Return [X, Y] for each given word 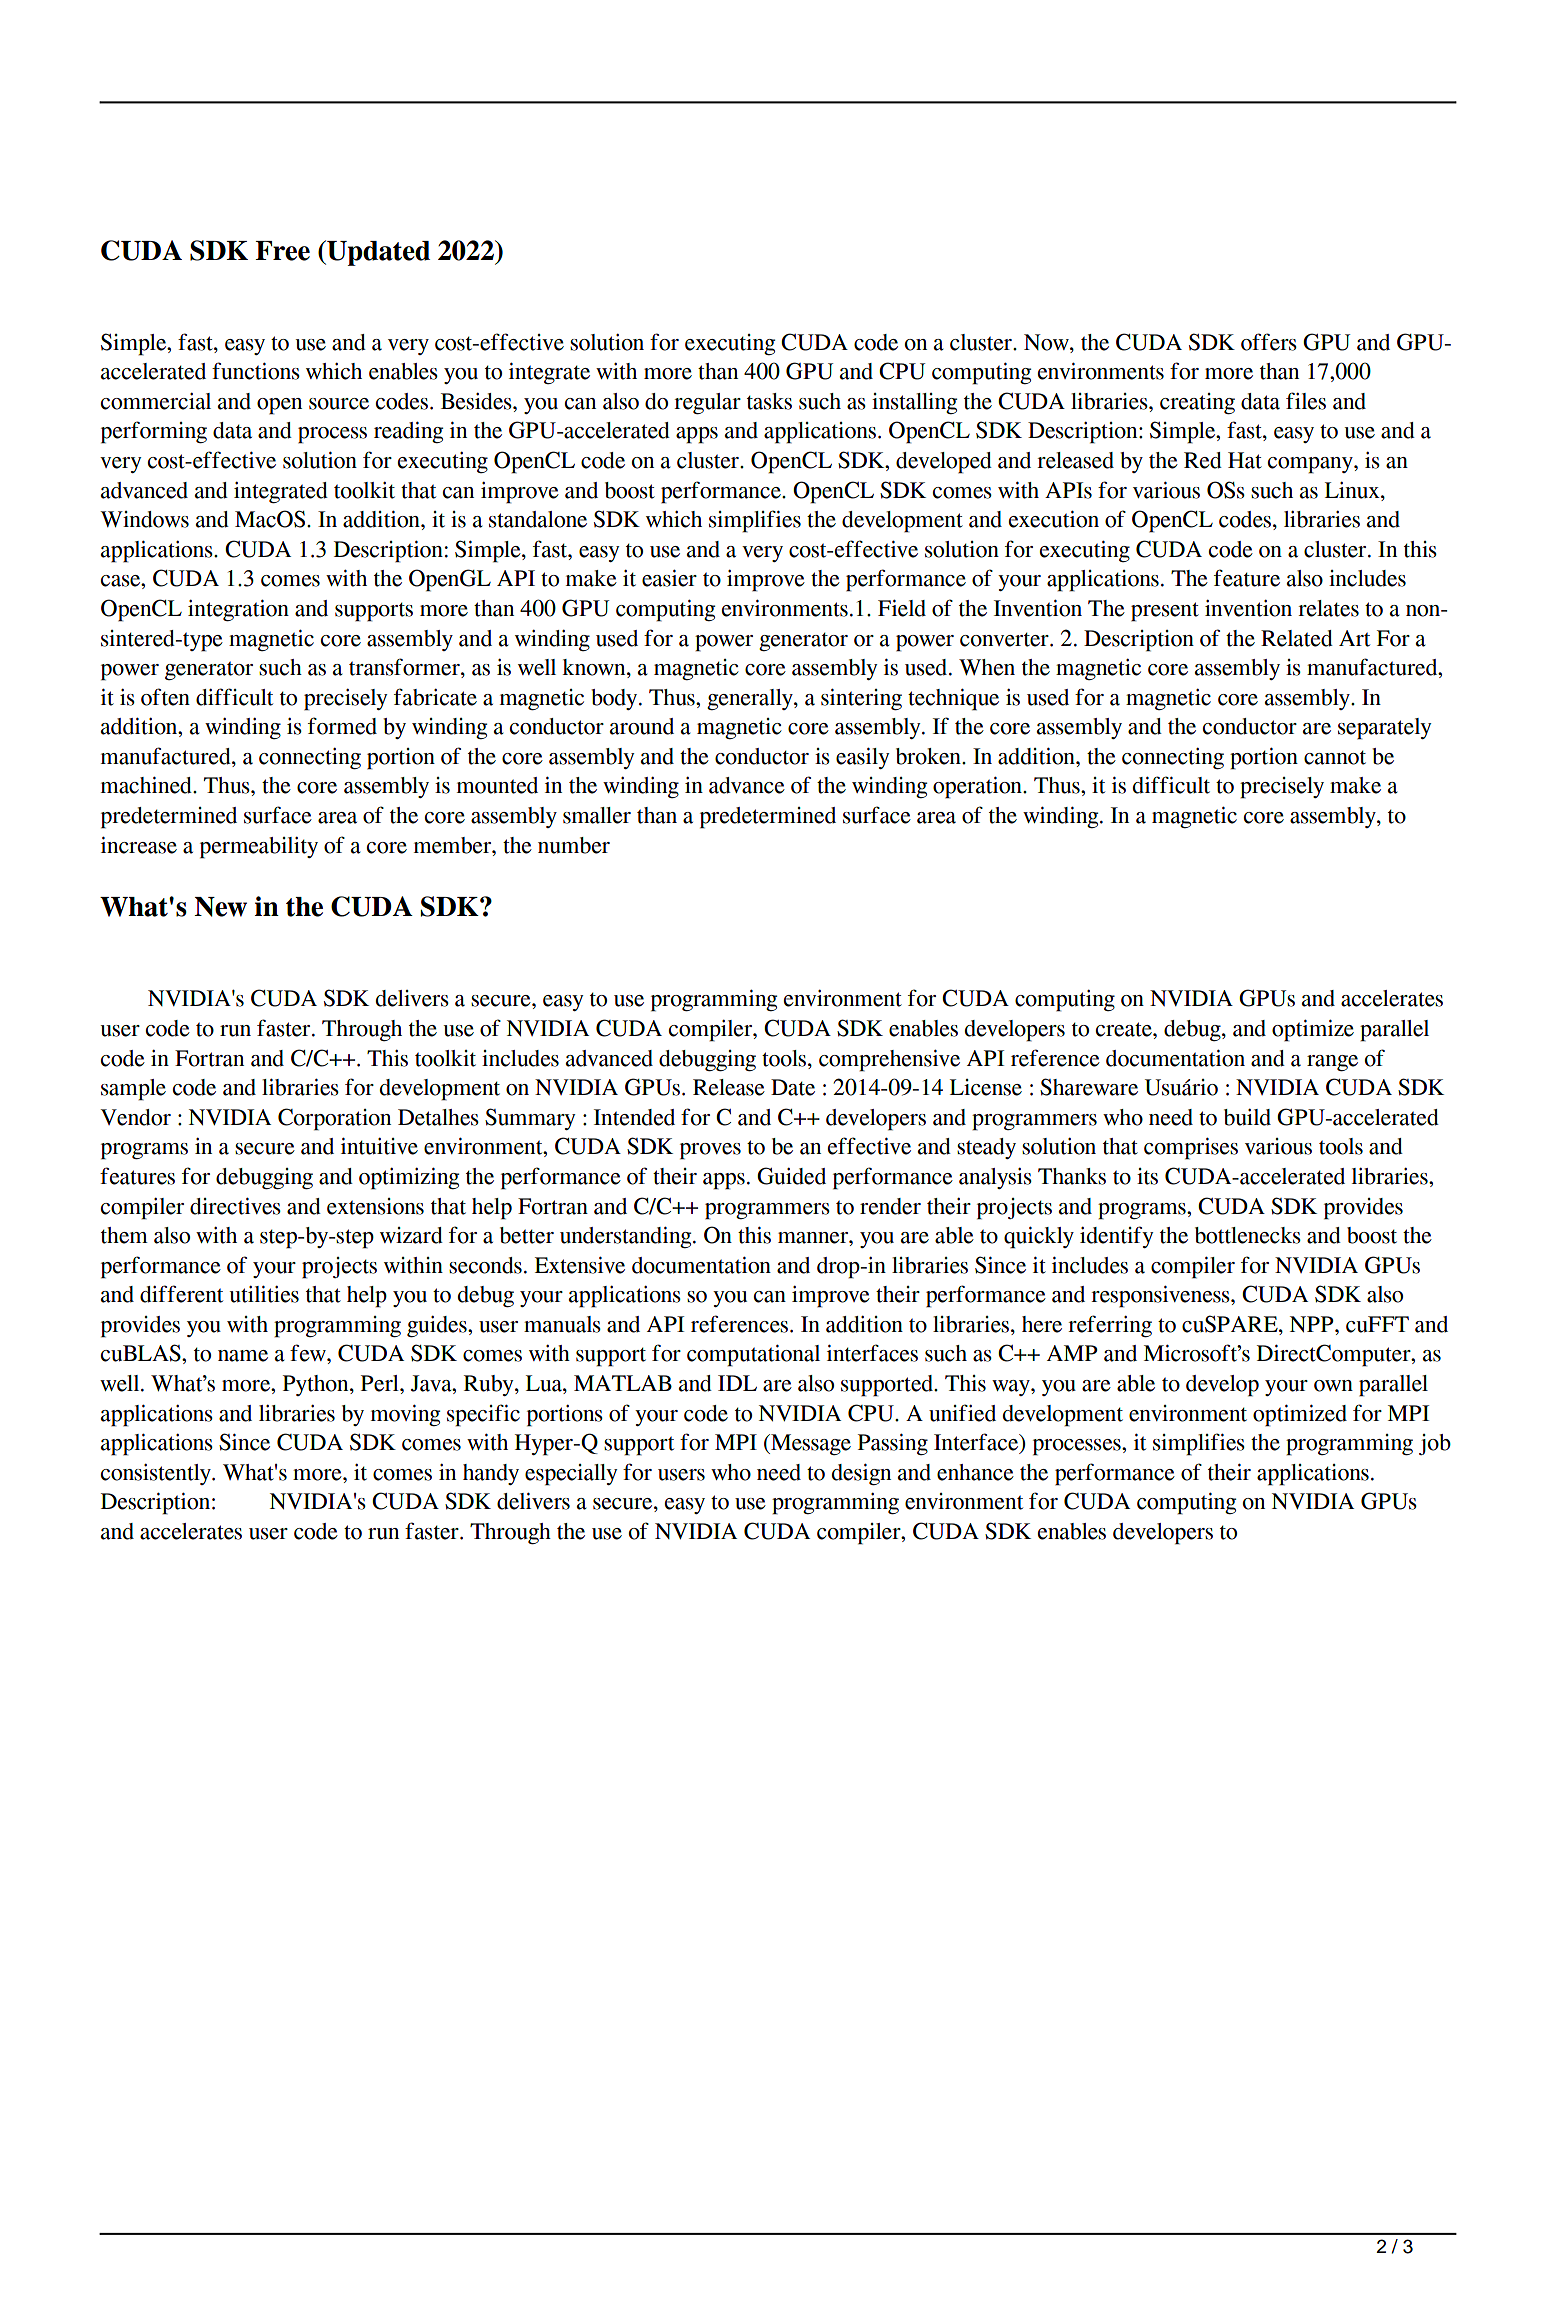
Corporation [334, 1119]
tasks [769, 401]
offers [1269, 342]
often [165, 697]
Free [282, 251]
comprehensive [889, 1060]
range [1332, 1063]
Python [317, 1385]
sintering [861, 699]
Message [810, 1444]
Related [1297, 638]
